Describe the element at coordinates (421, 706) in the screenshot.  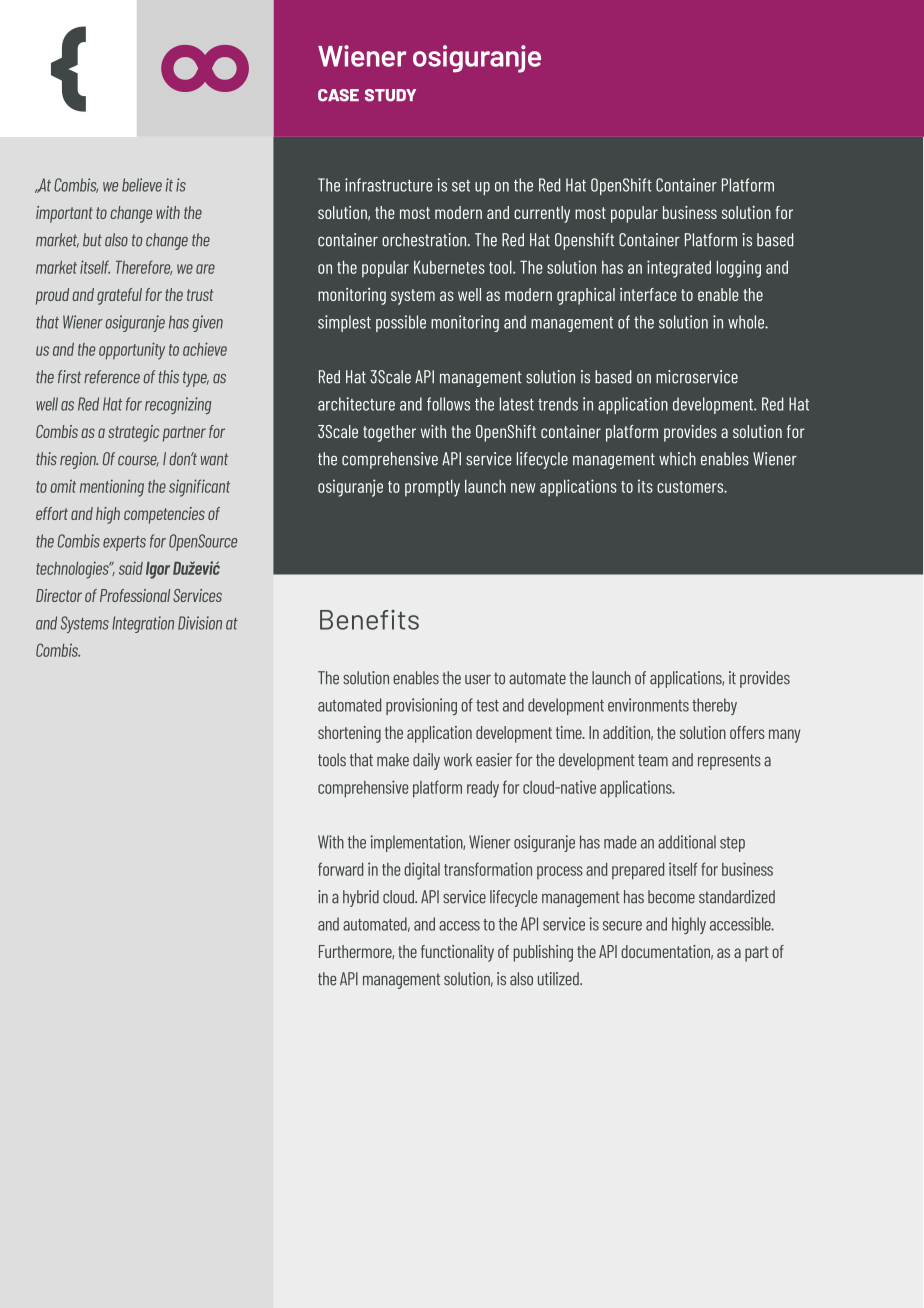
I see `provisioning` at that location.
